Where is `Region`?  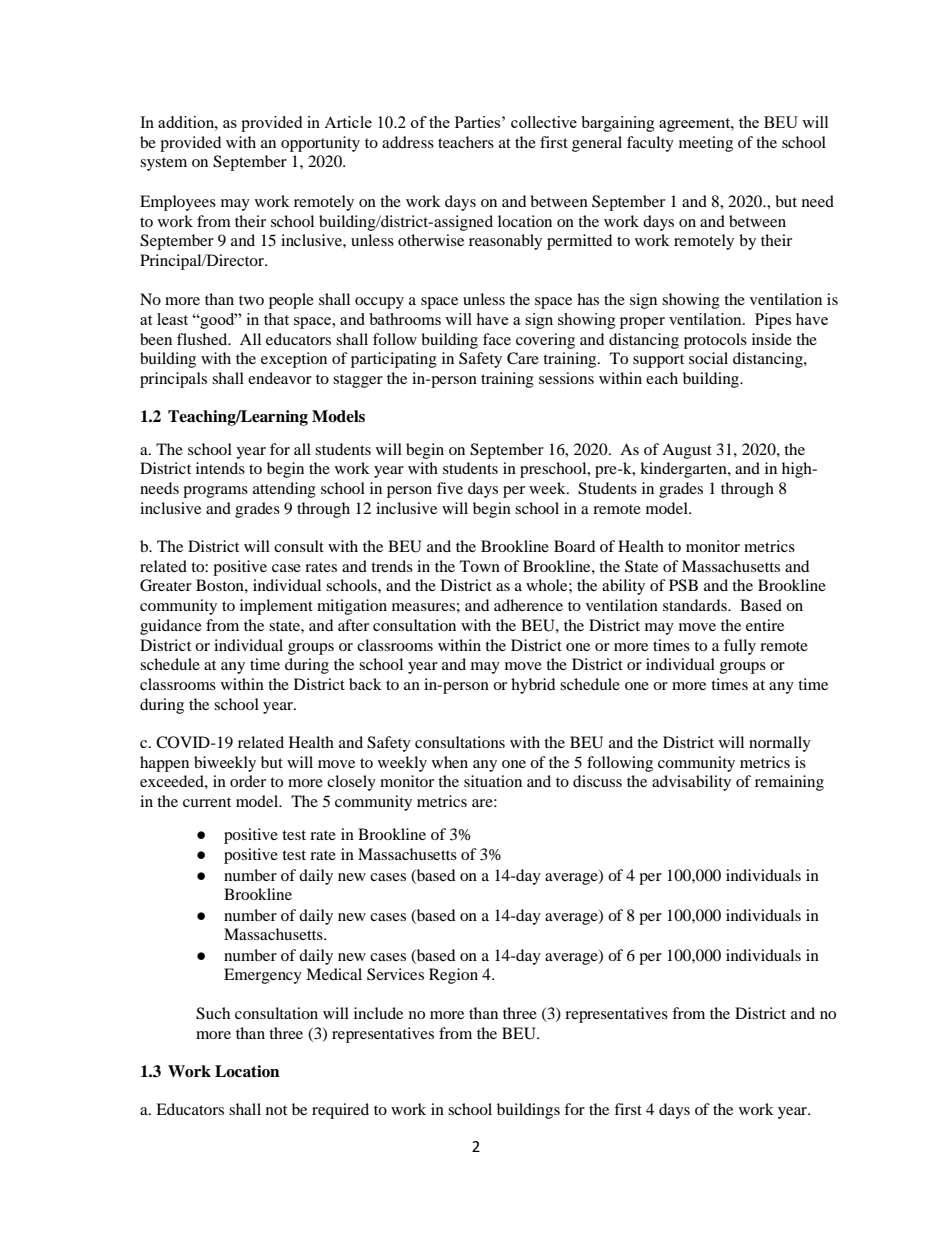
Region is located at coordinates (453, 976).
